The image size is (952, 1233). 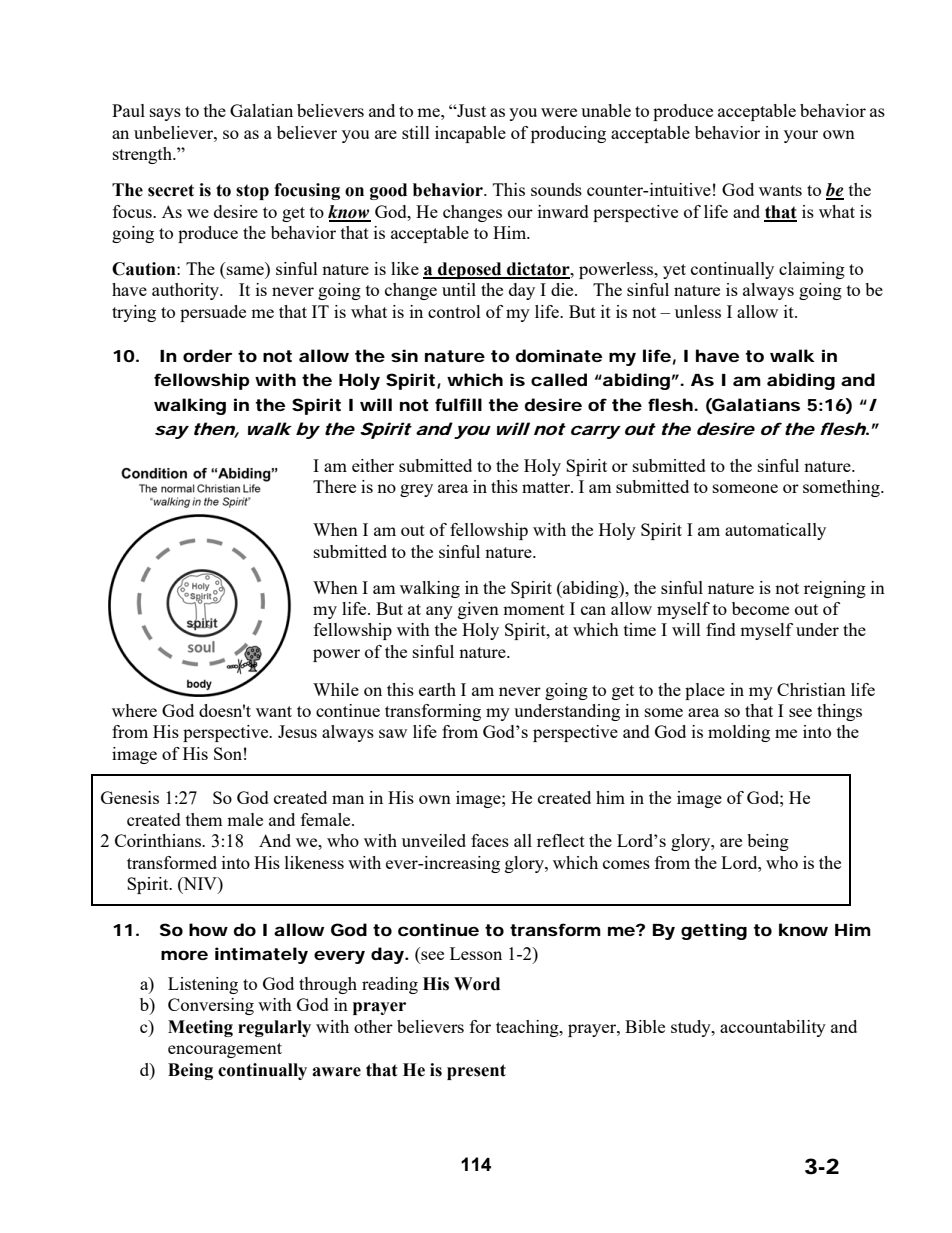 I want to click on automatically, so click(x=775, y=531).
